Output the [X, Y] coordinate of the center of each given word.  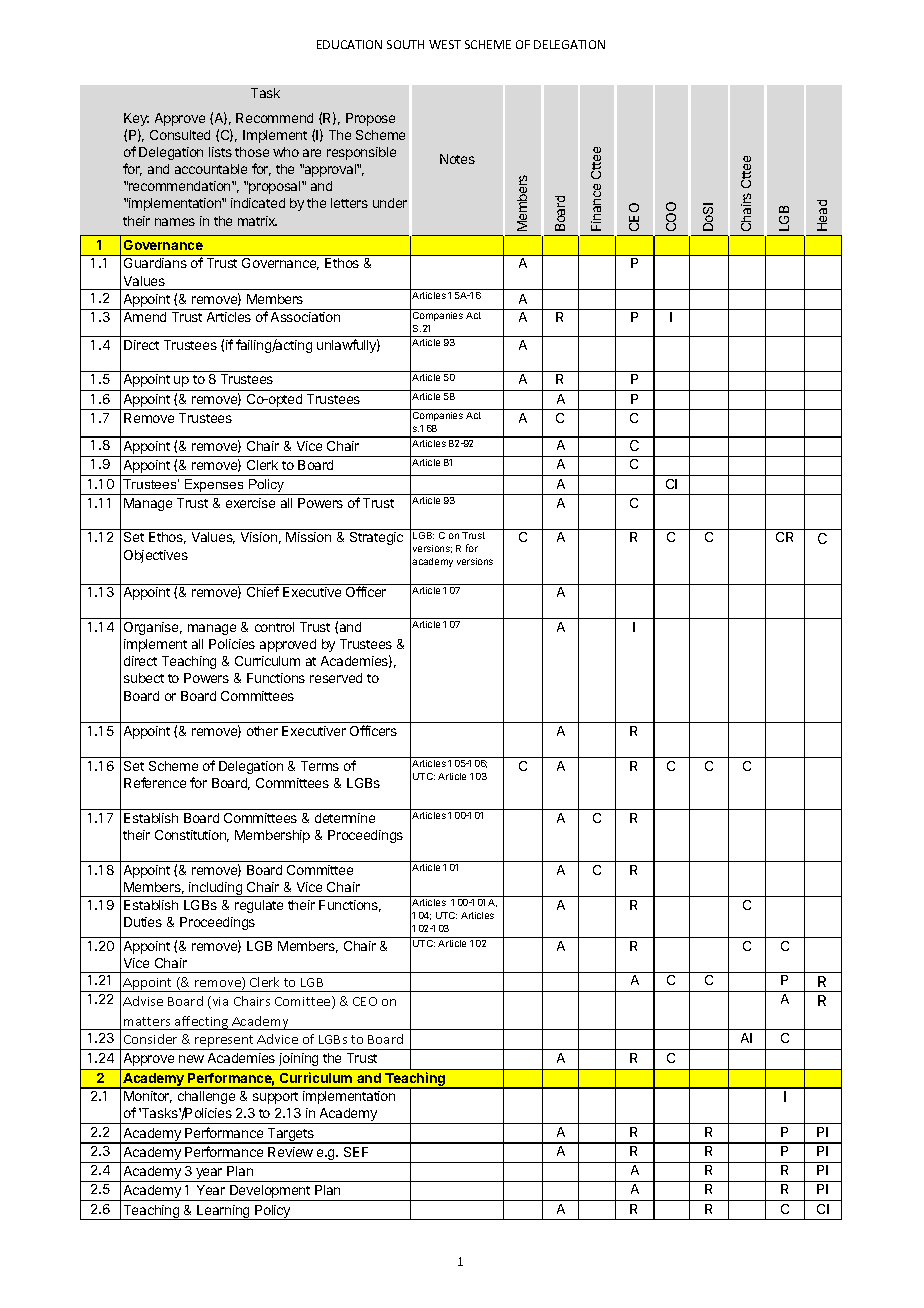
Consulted [180, 135]
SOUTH [405, 44]
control [274, 627]
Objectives [156, 556]
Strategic [376, 538]
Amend [145, 317]
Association [305, 317]
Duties [143, 922]
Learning [223, 1212]
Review [290, 1152]
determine [345, 818]
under [390, 203]
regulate [259, 906]
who [286, 152]
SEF [356, 1152]
